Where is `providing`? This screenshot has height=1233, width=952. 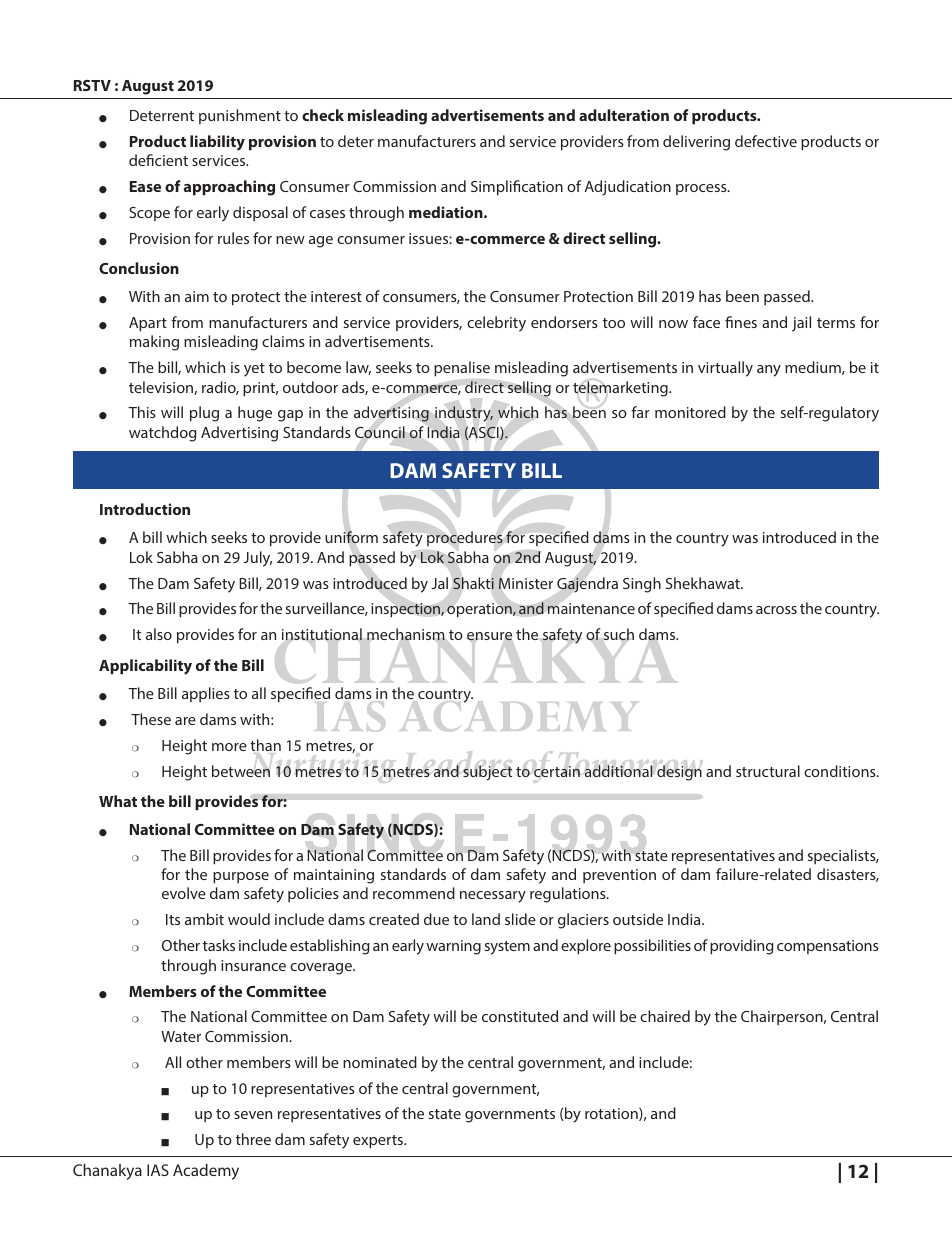 providing is located at coordinates (741, 947).
